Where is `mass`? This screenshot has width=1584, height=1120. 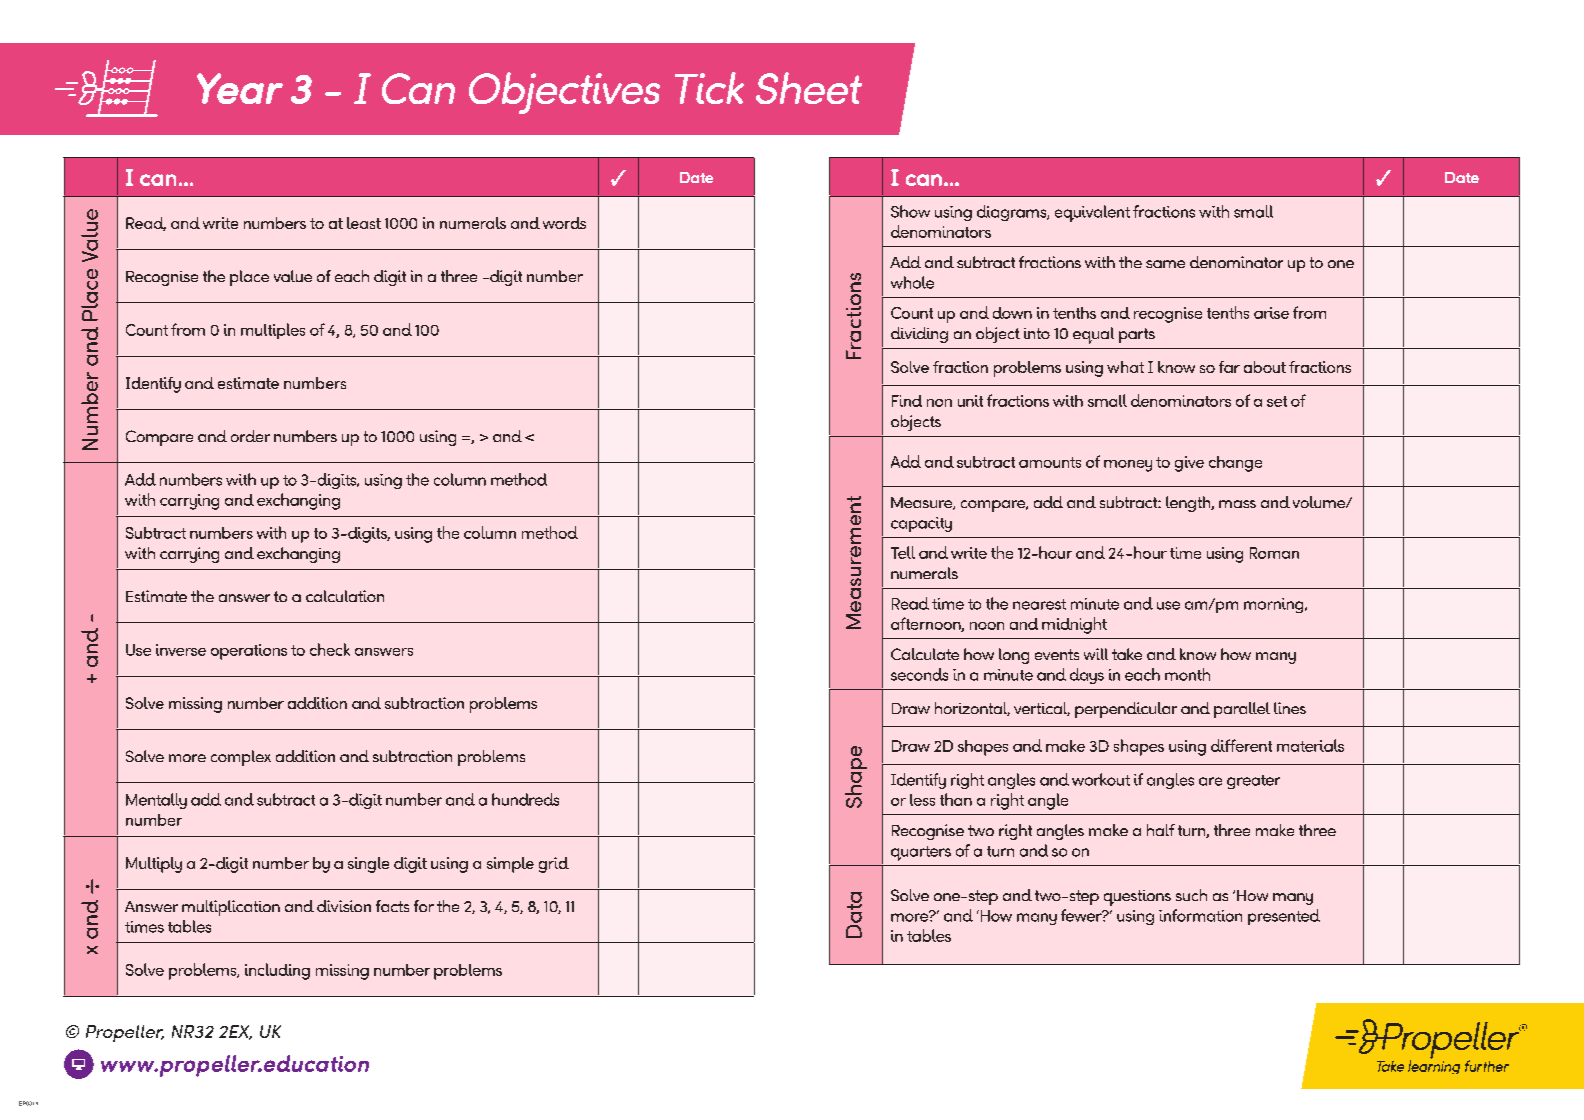 mass is located at coordinates (1237, 504).
